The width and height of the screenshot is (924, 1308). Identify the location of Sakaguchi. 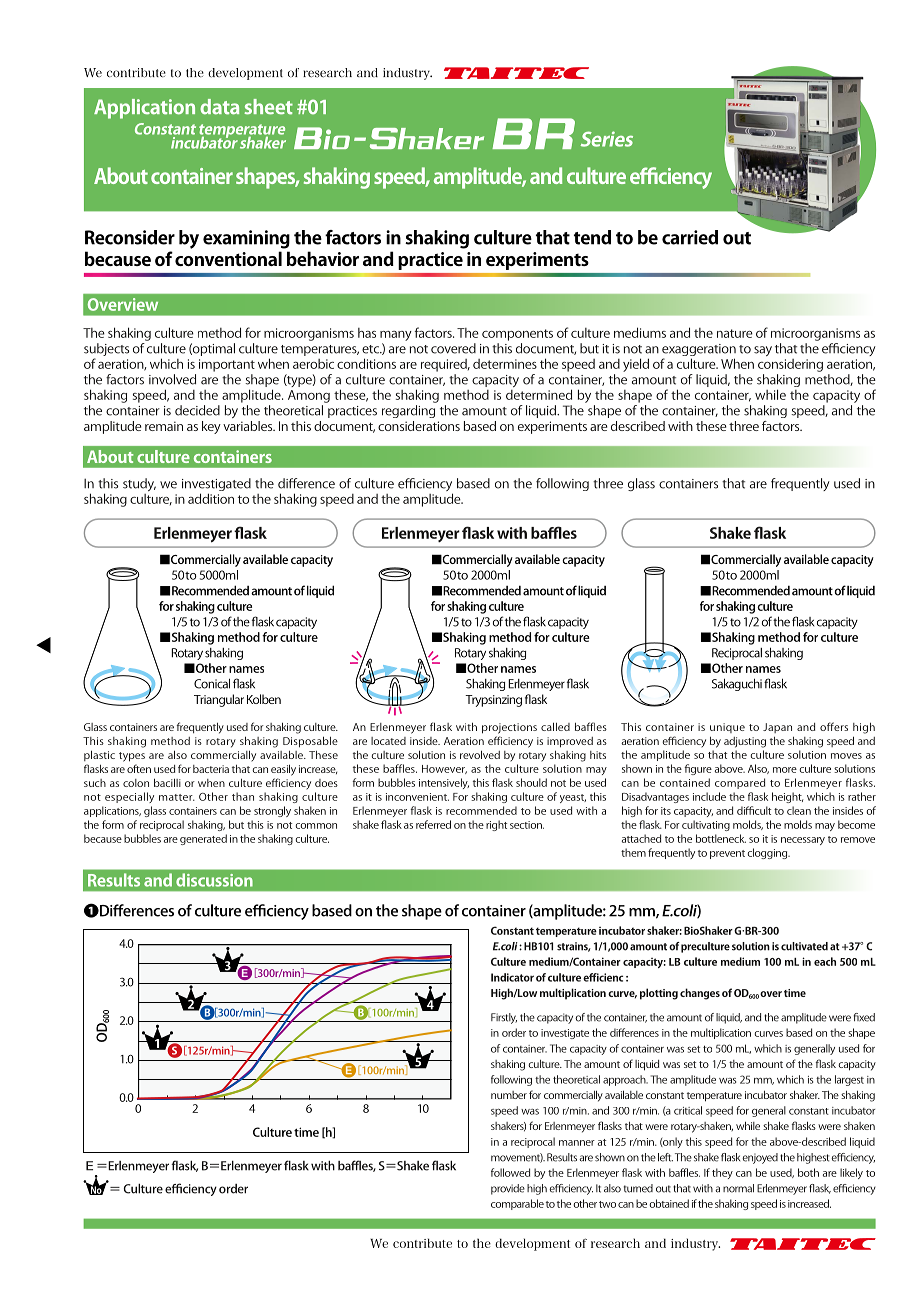
(737, 684).
